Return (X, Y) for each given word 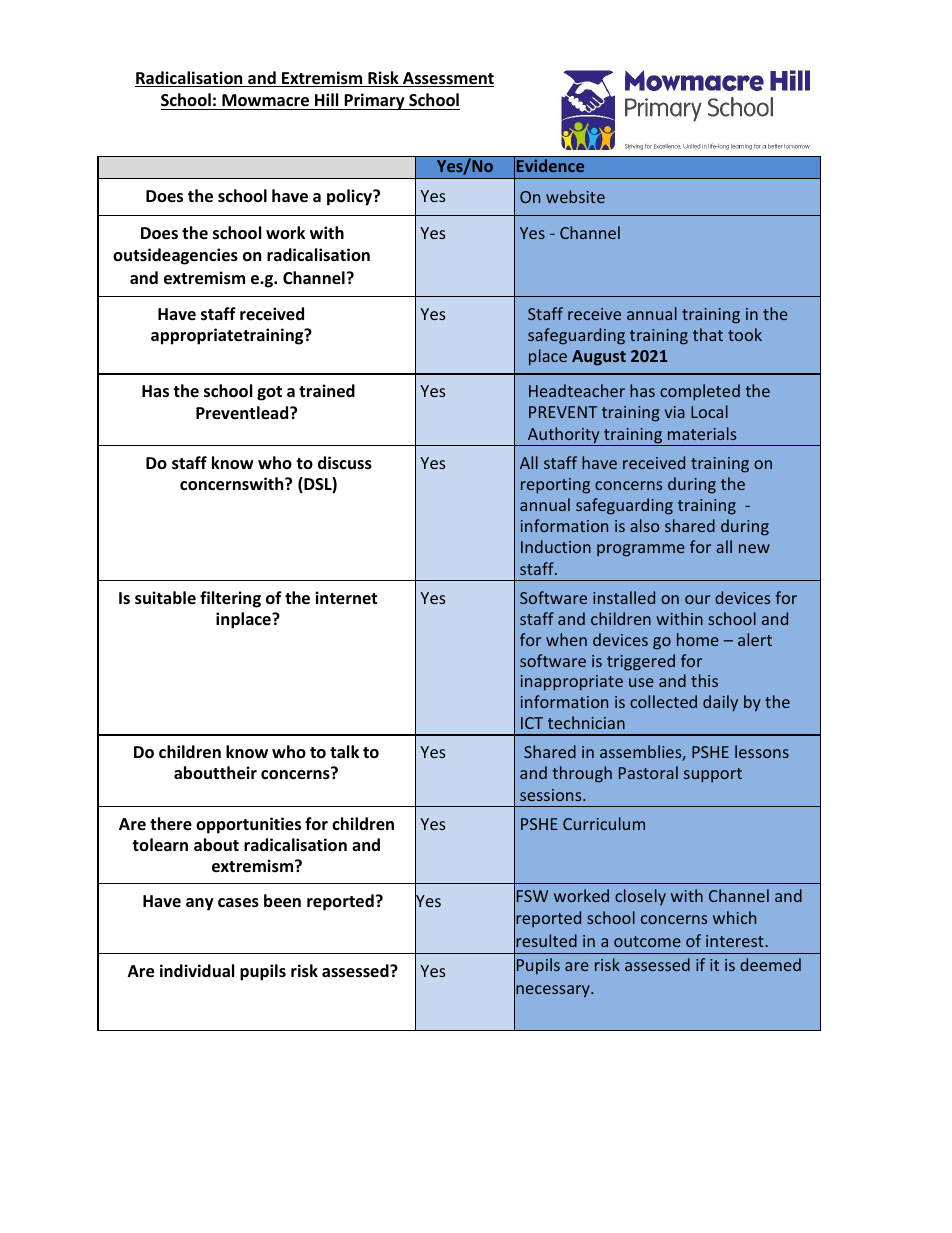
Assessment (447, 79)
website (575, 196)
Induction (556, 546)
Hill (326, 99)
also (645, 525)
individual (197, 970)
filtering (230, 599)
